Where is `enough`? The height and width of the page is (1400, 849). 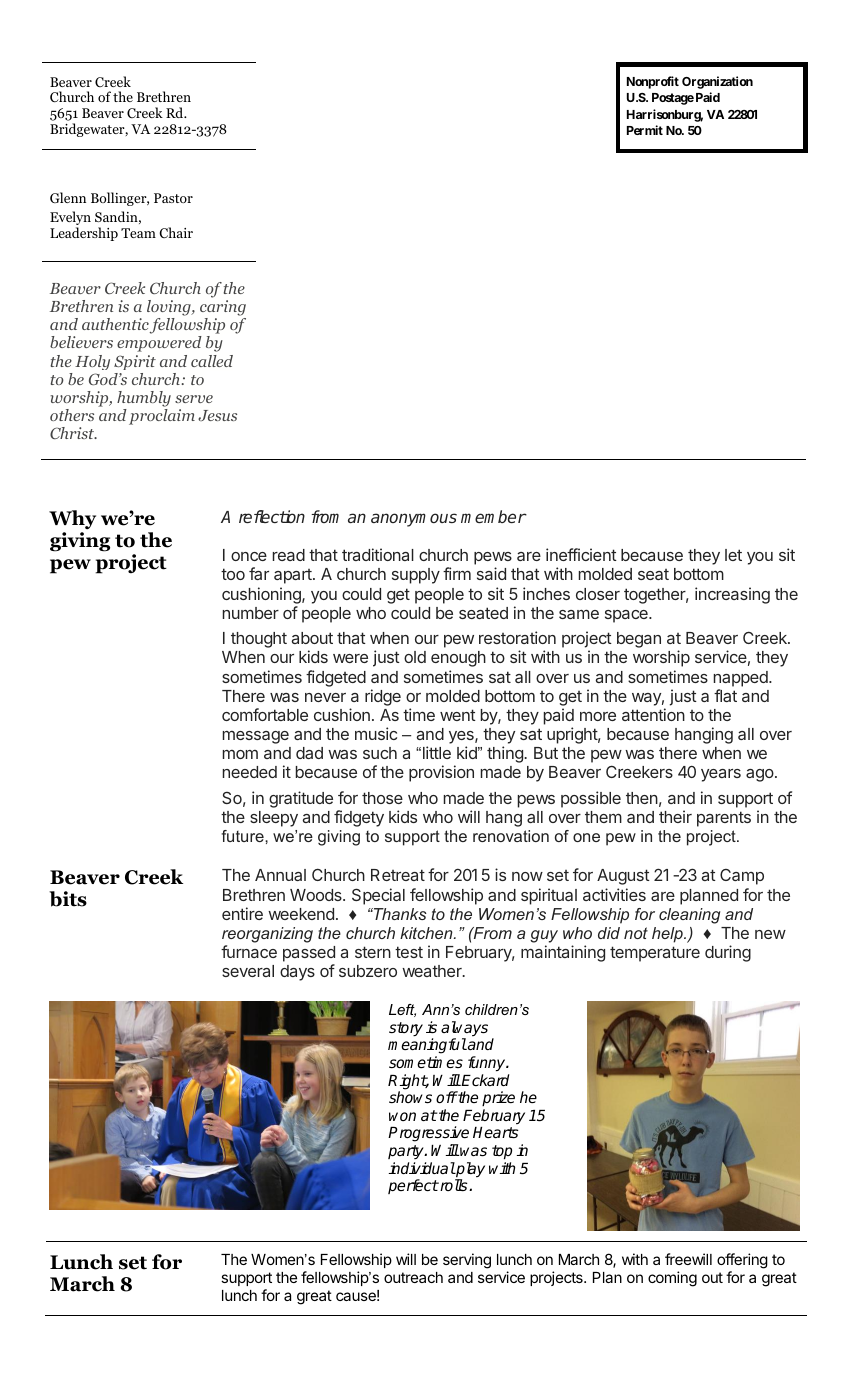 enough is located at coordinates (458, 659).
